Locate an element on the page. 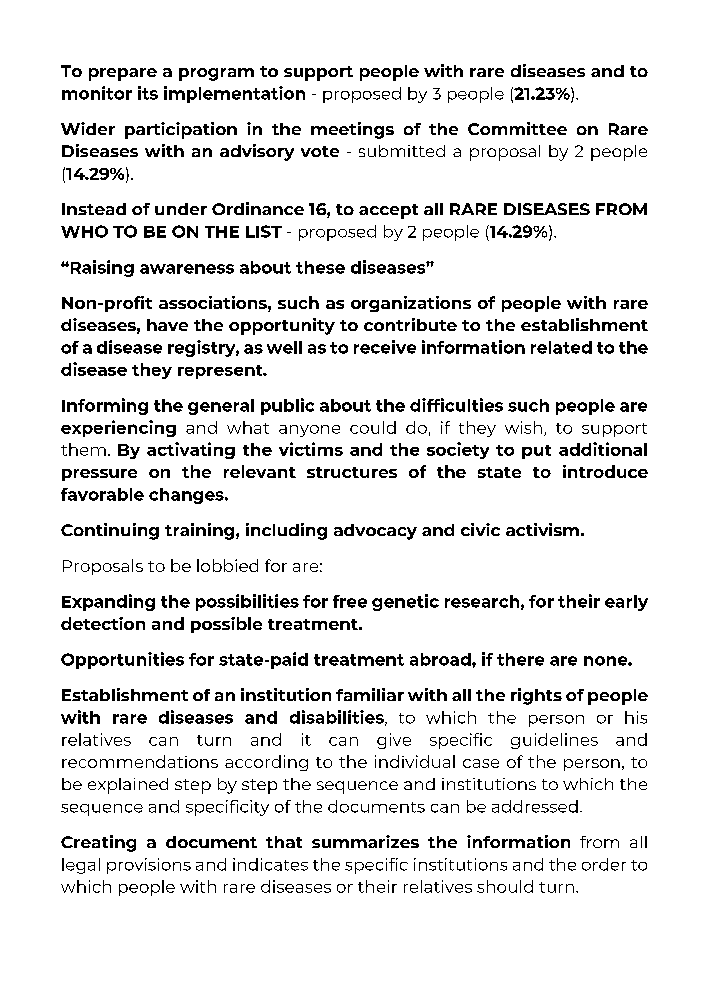  Committee is located at coordinates (517, 128).
